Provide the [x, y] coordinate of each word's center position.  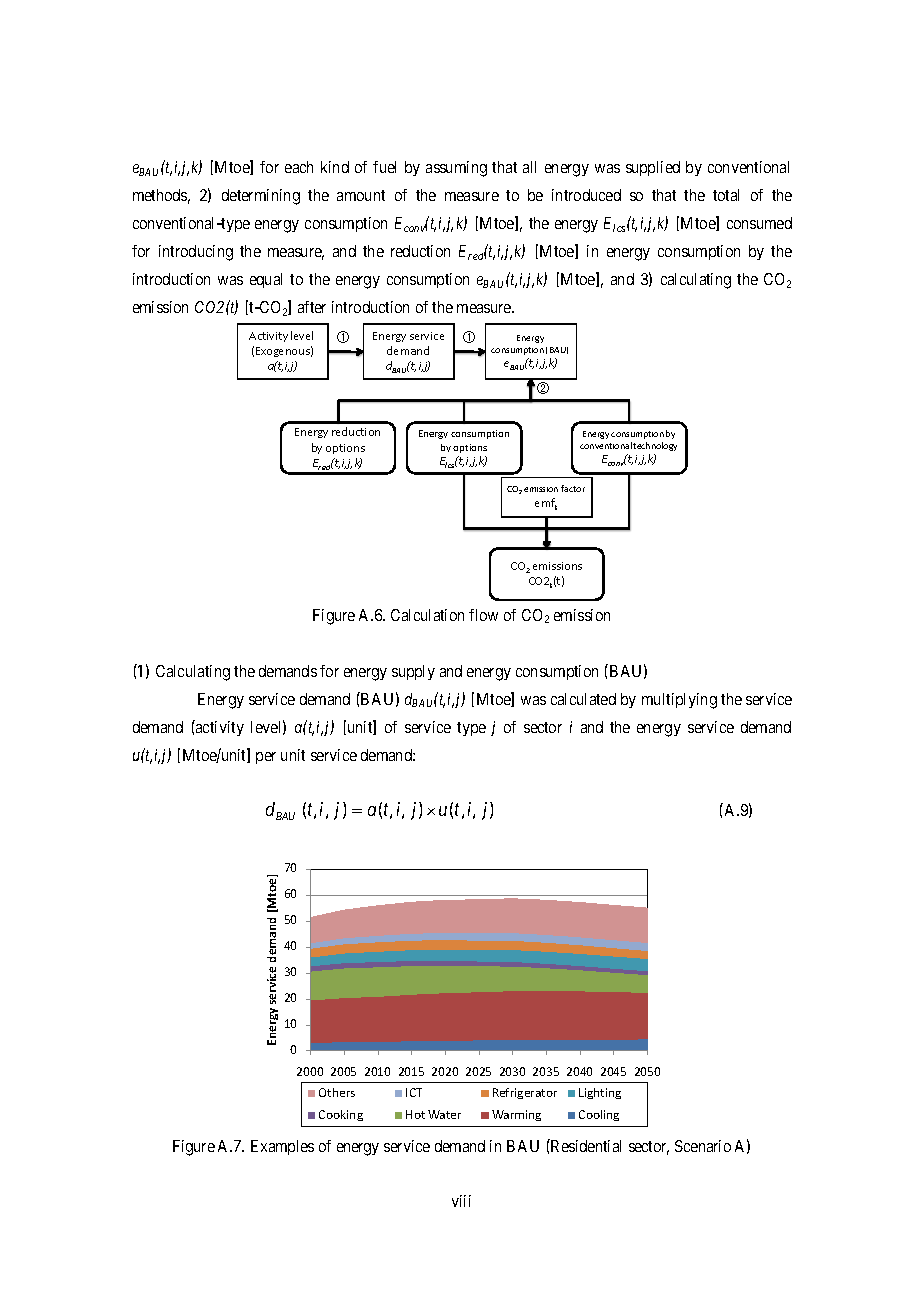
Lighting [600, 1093]
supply [413, 672]
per [266, 758]
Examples [282, 1147]
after [312, 307]
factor [573, 488]
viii [461, 1201]
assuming [456, 169]
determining [261, 197]
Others [337, 1092]
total [726, 195]
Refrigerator [525, 1093]
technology [655, 446]
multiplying [679, 701]
